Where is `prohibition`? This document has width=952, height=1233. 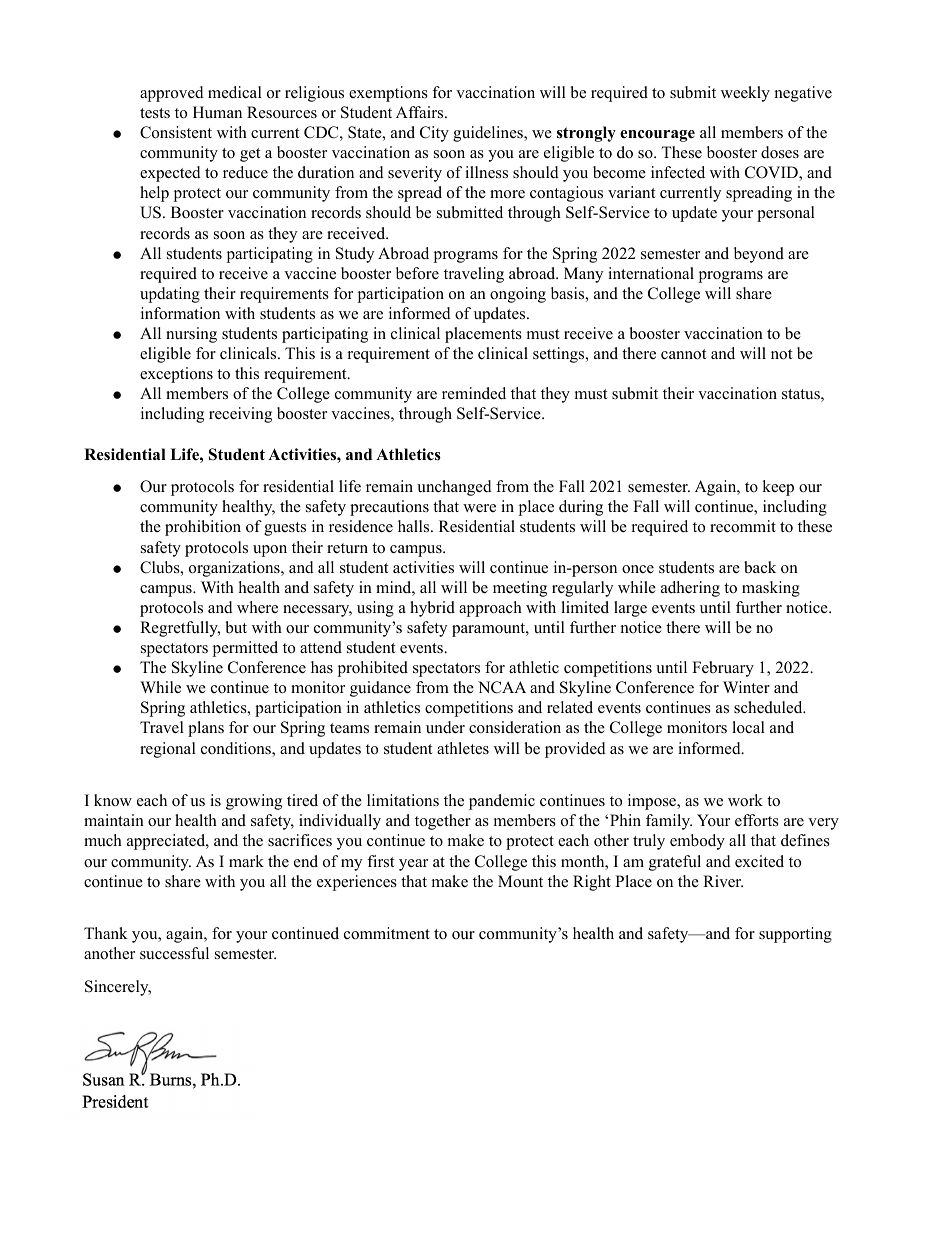
prohibition is located at coordinates (203, 528).
